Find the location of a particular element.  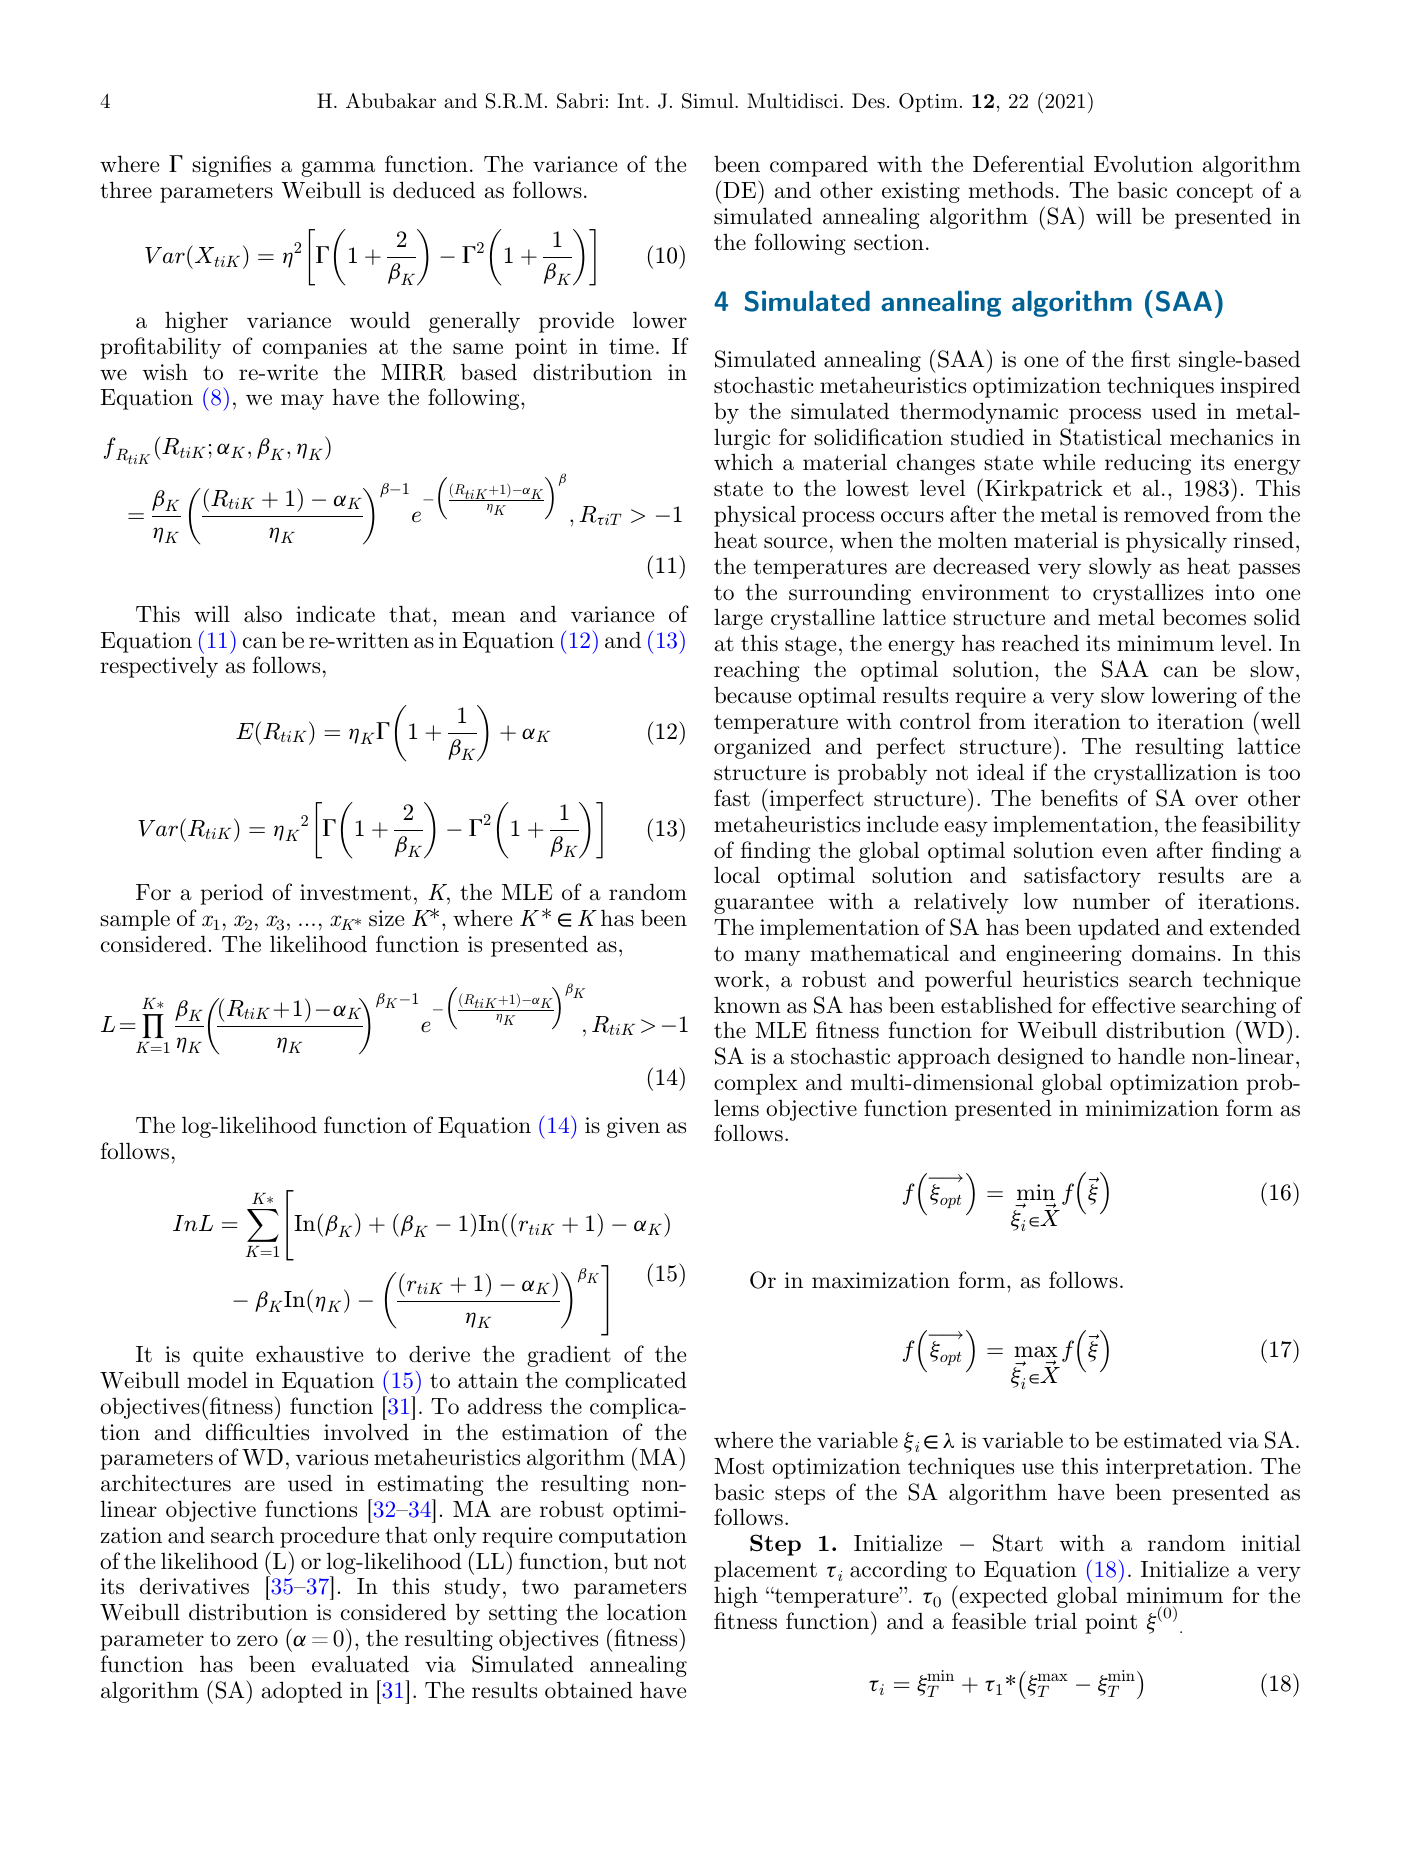

also is located at coordinates (263, 614).
